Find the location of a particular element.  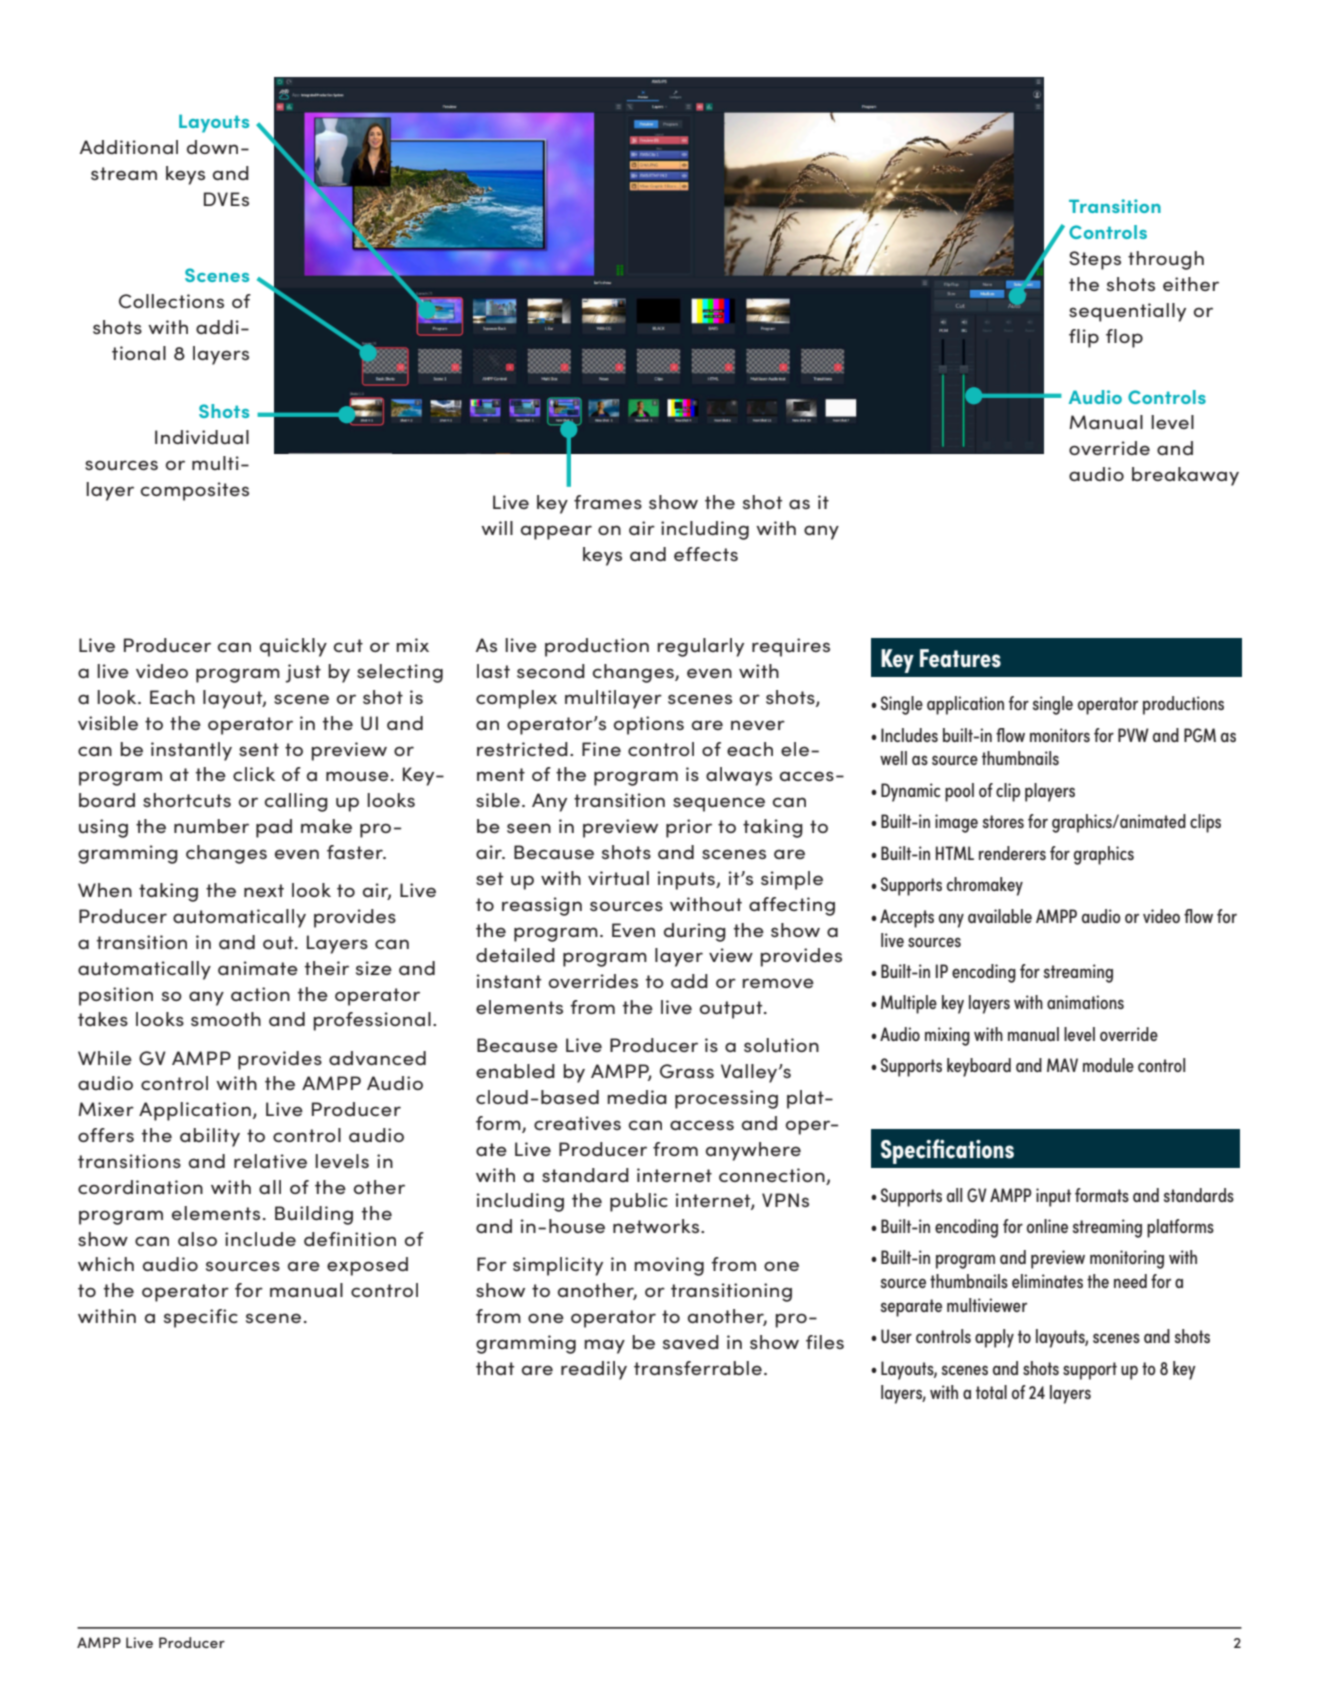

stores is located at coordinates (1003, 821).
